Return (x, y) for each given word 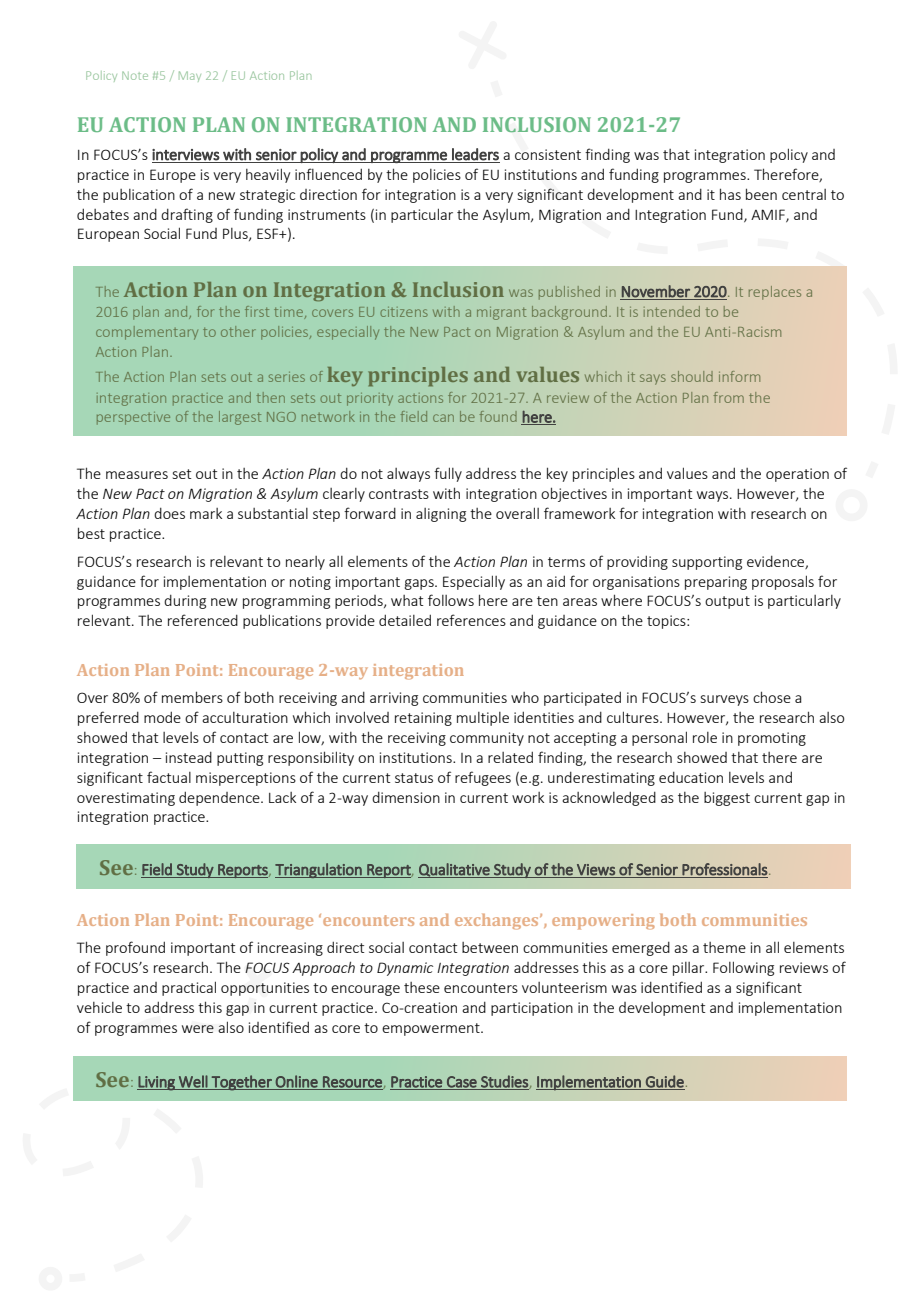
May (190, 76)
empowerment (432, 1029)
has (730, 194)
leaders (475, 154)
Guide (664, 1082)
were (198, 1029)
